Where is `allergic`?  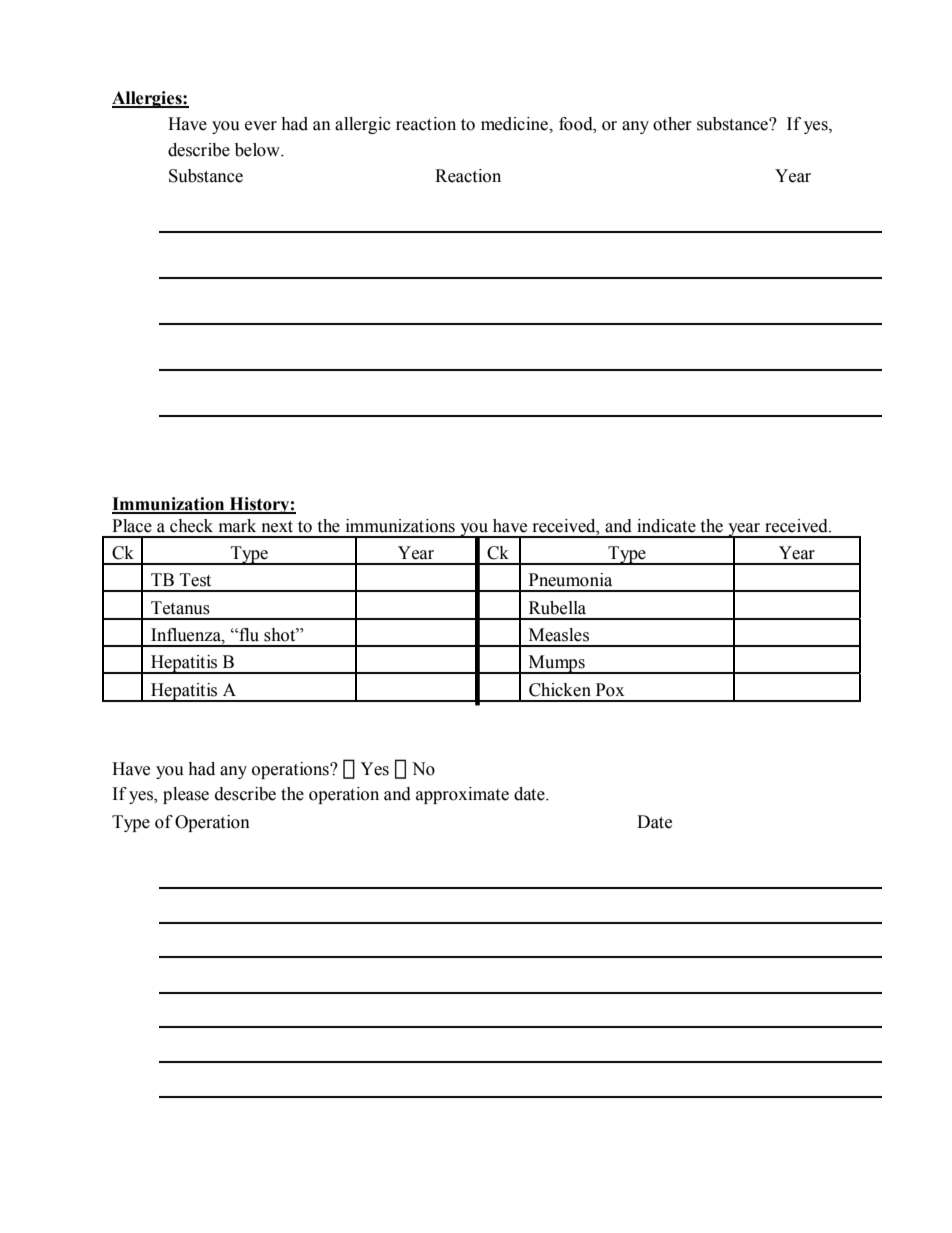
allergic is located at coordinates (363, 125).
